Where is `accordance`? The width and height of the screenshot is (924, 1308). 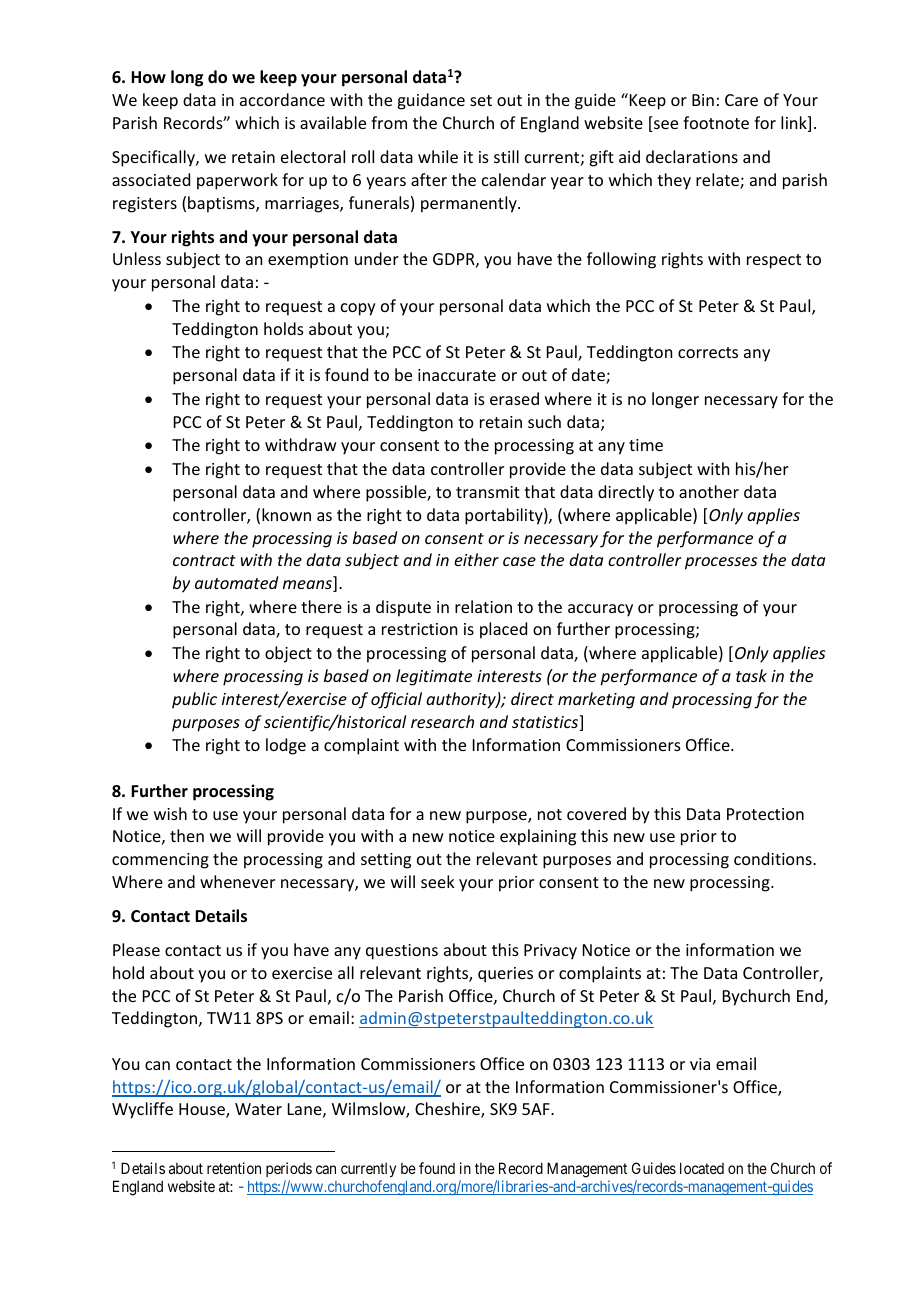
accordance is located at coordinates (282, 99).
